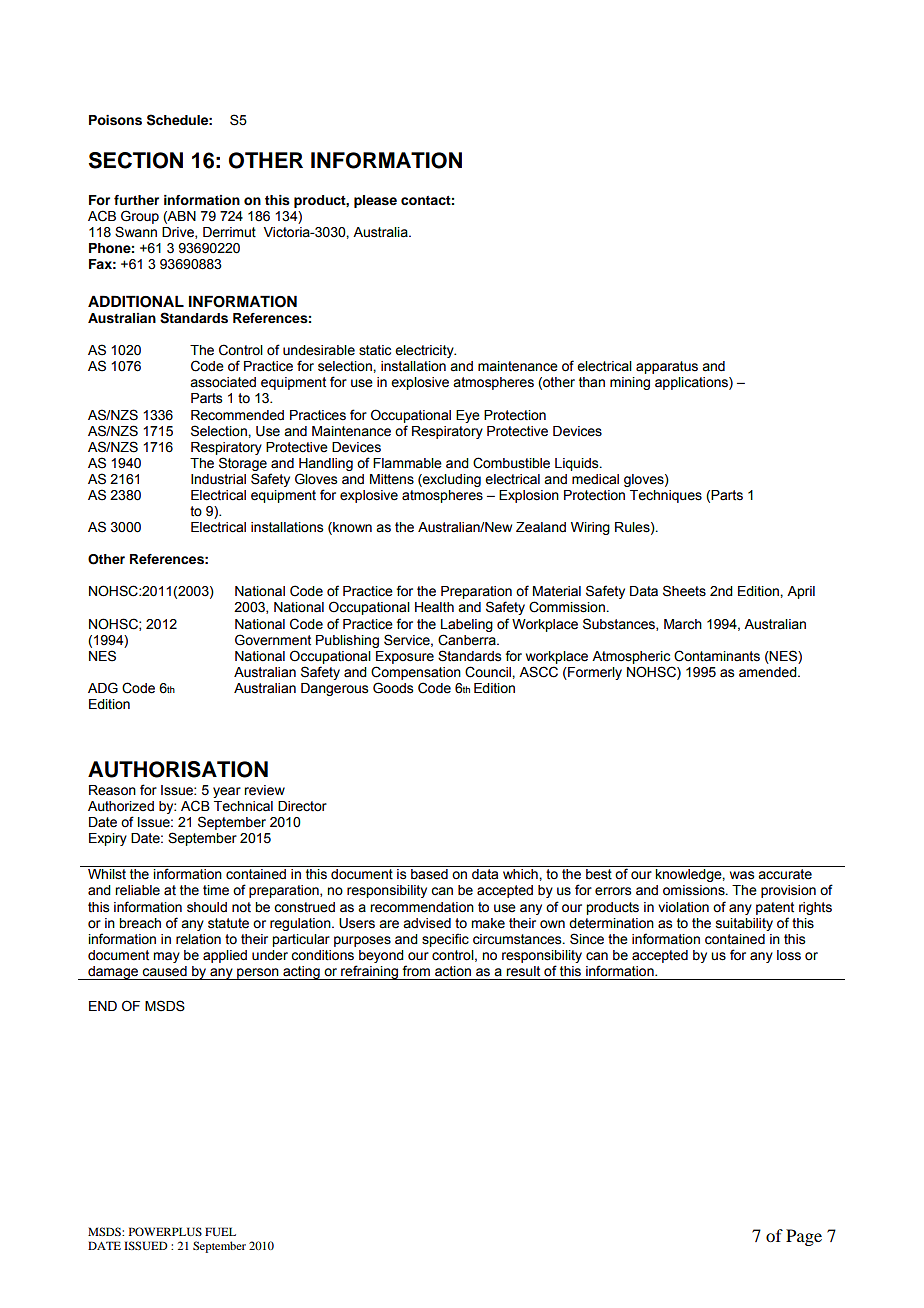 The width and height of the screenshot is (924, 1308). I want to click on Explosion, so click(529, 496).
